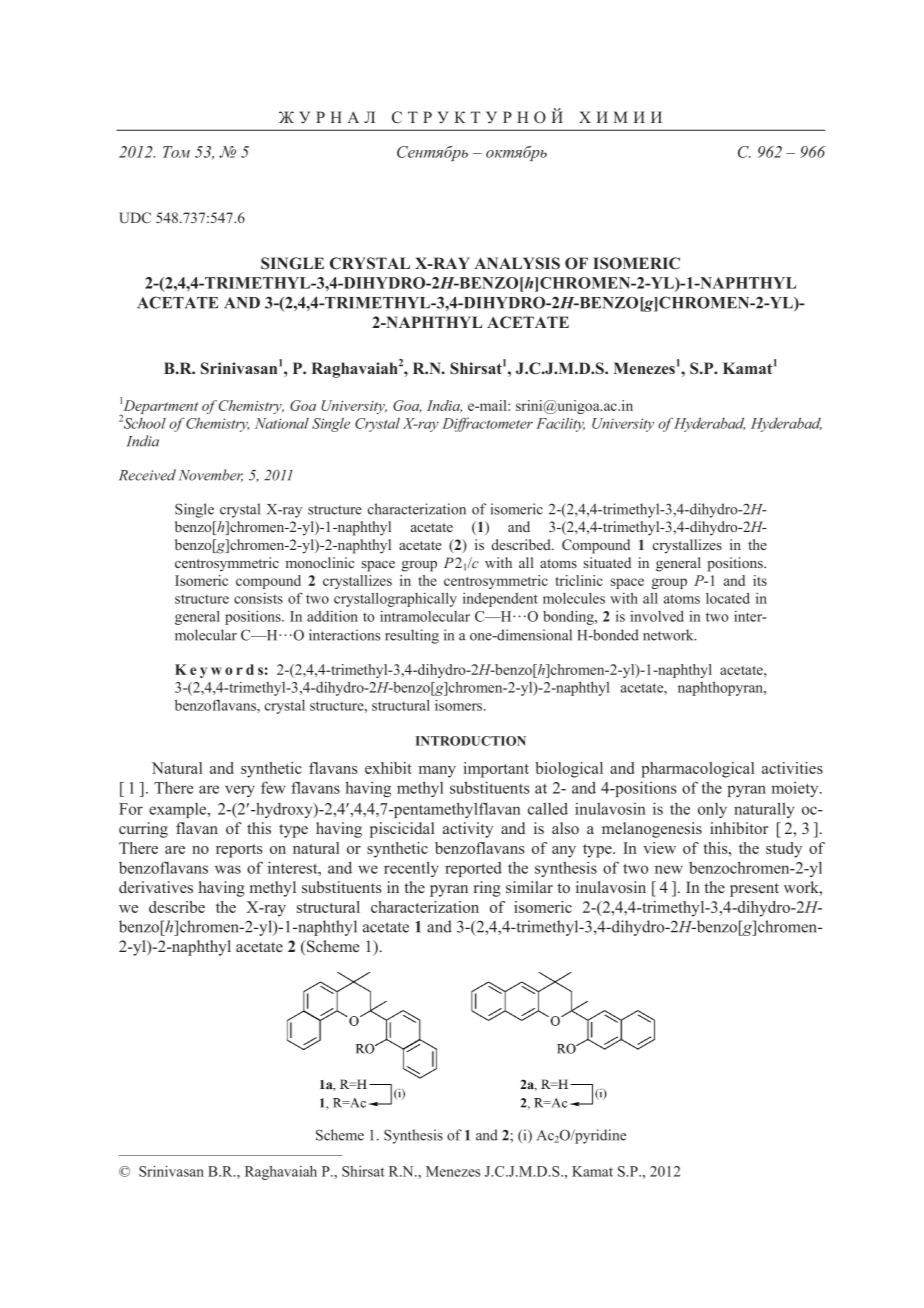  I want to click on National, so click(282, 423).
